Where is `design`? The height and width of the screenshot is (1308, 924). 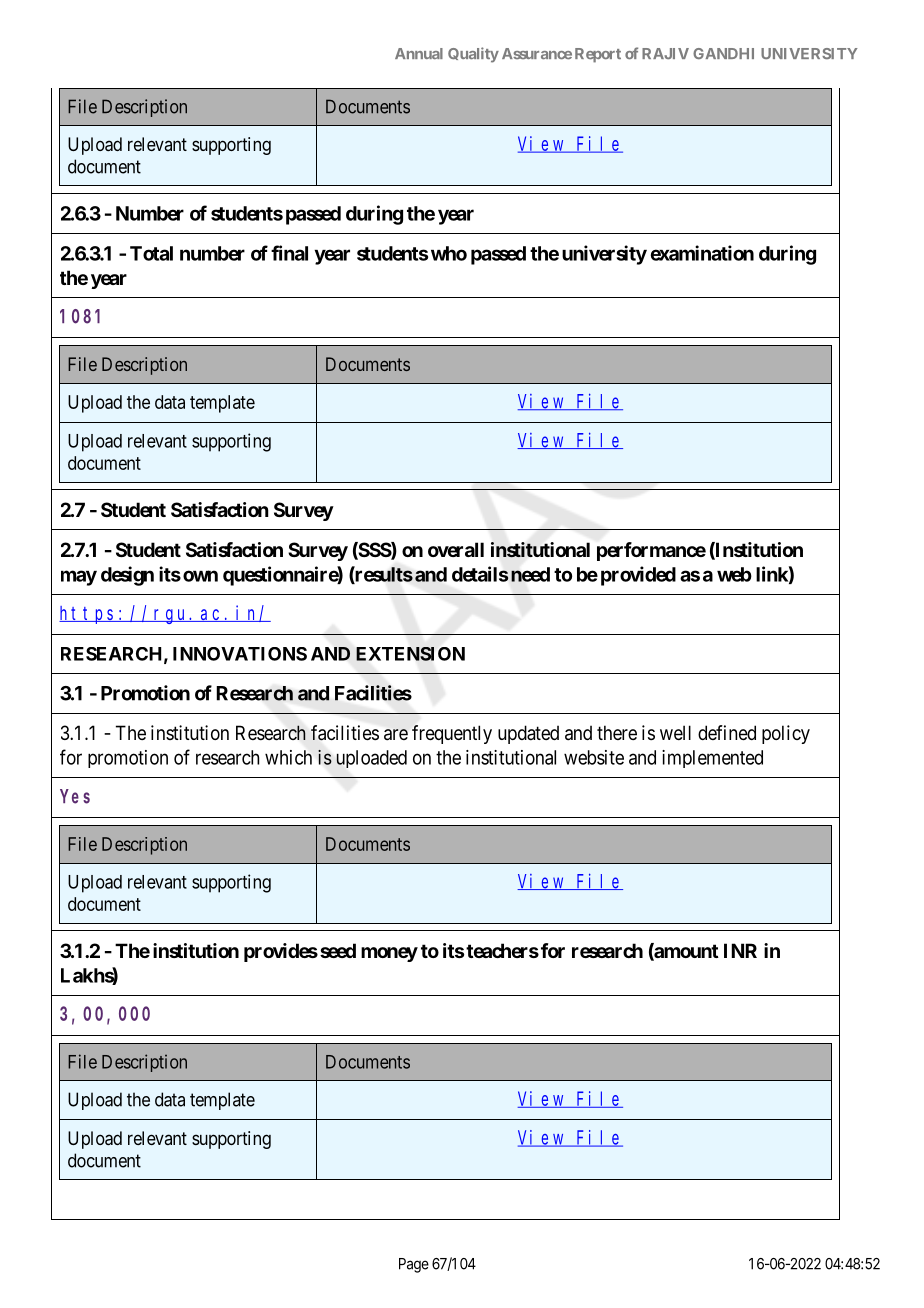
design is located at coordinates (127, 576).
